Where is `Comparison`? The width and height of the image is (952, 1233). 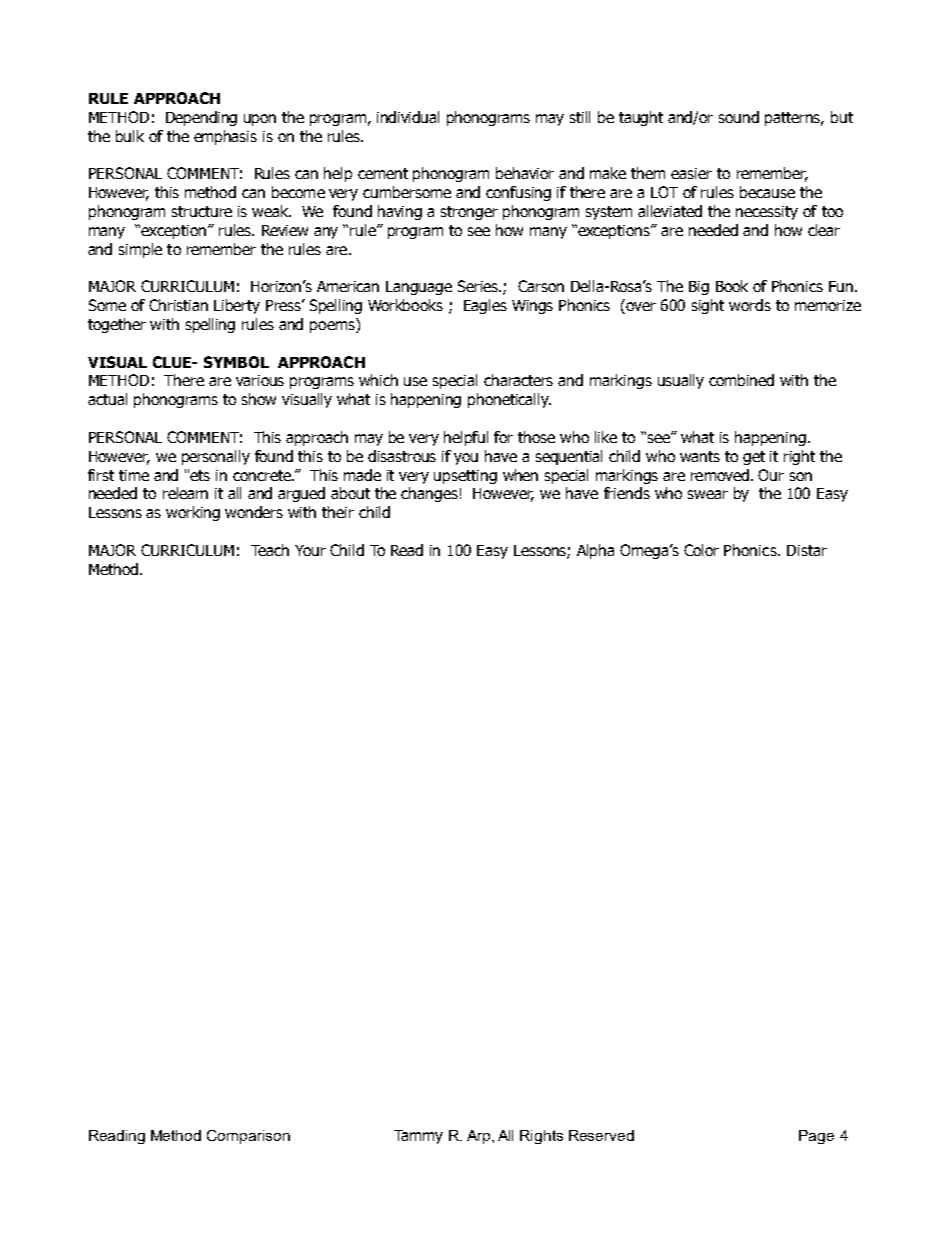
Comparison is located at coordinates (248, 1137).
